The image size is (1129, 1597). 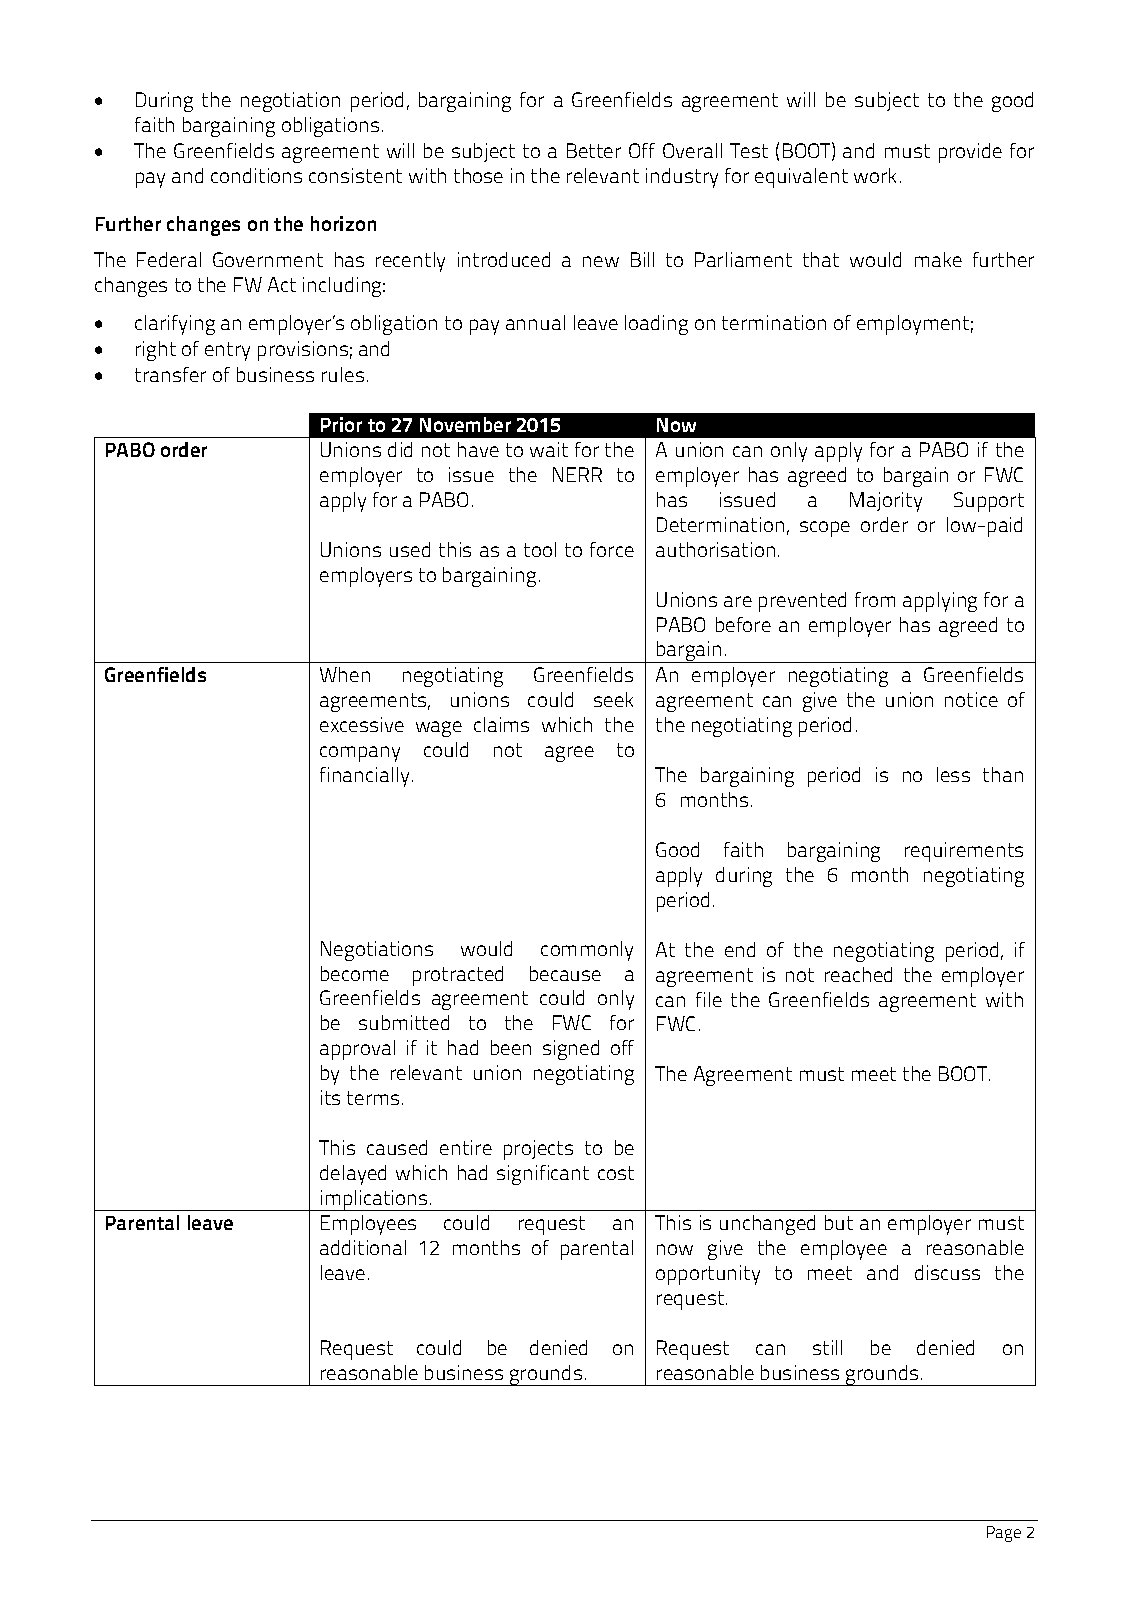 What do you see at coordinates (1004, 1534) in the screenshot?
I see `Page` at bounding box center [1004, 1534].
